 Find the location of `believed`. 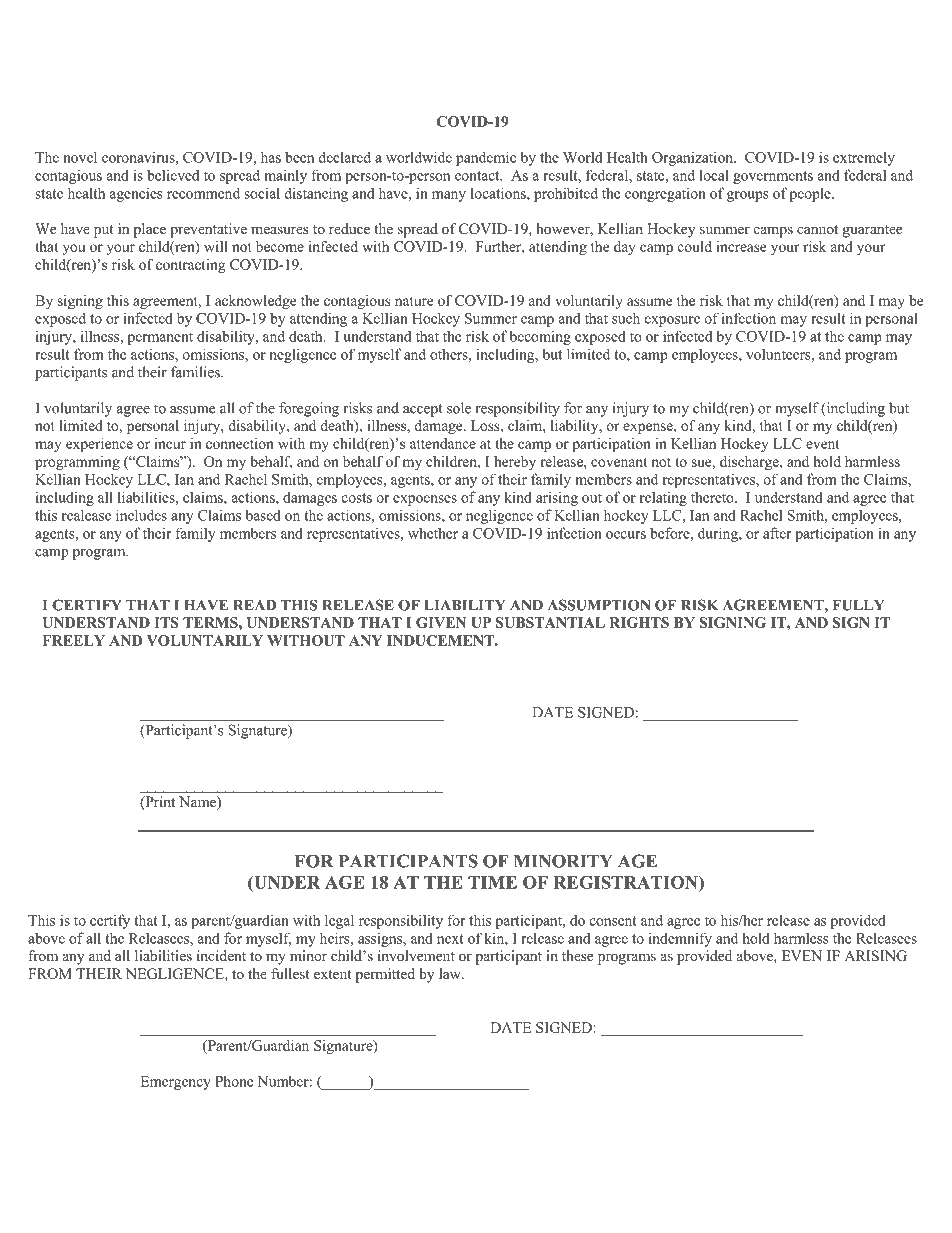

believed is located at coordinates (173, 175).
